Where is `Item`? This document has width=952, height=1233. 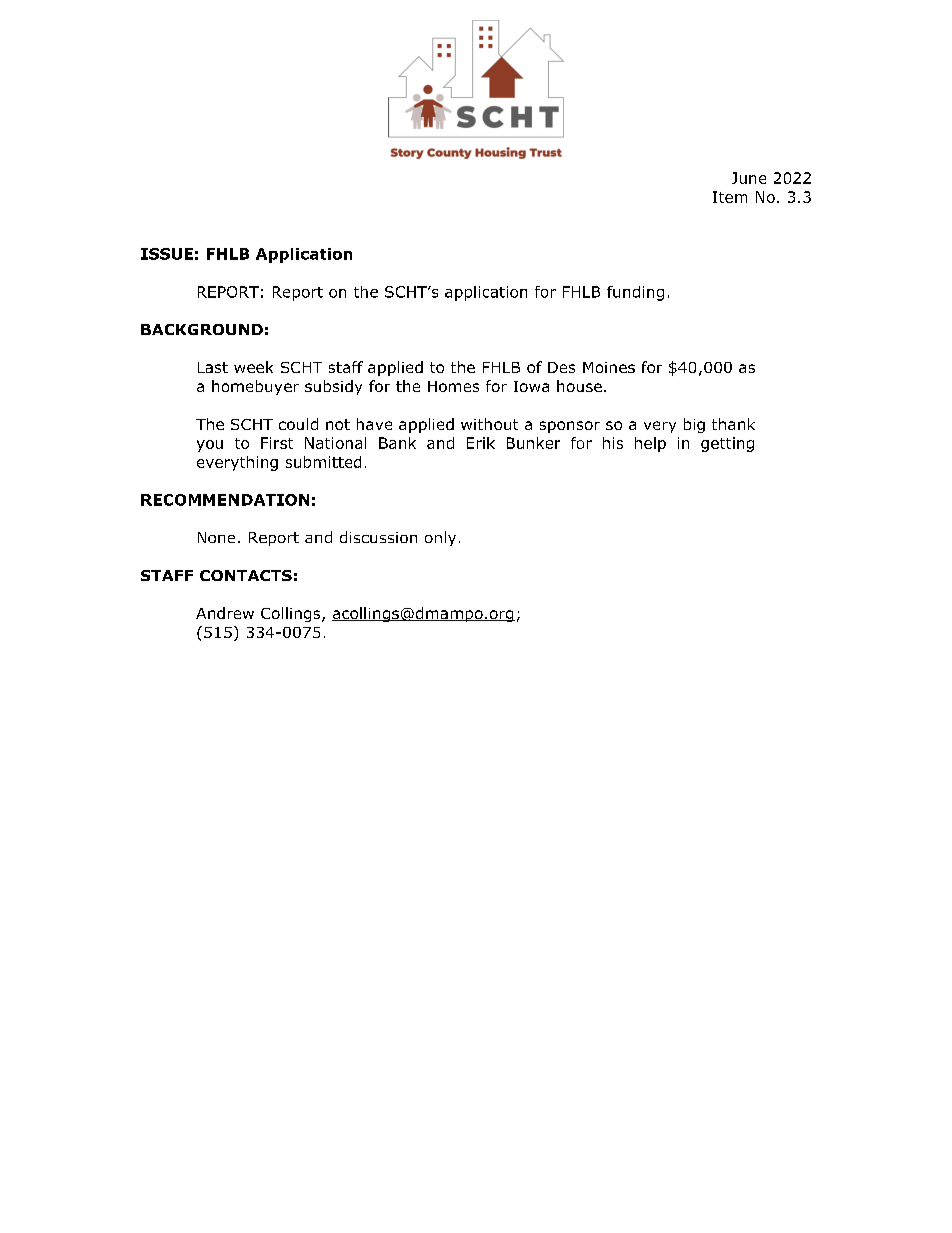 Item is located at coordinates (730, 197).
